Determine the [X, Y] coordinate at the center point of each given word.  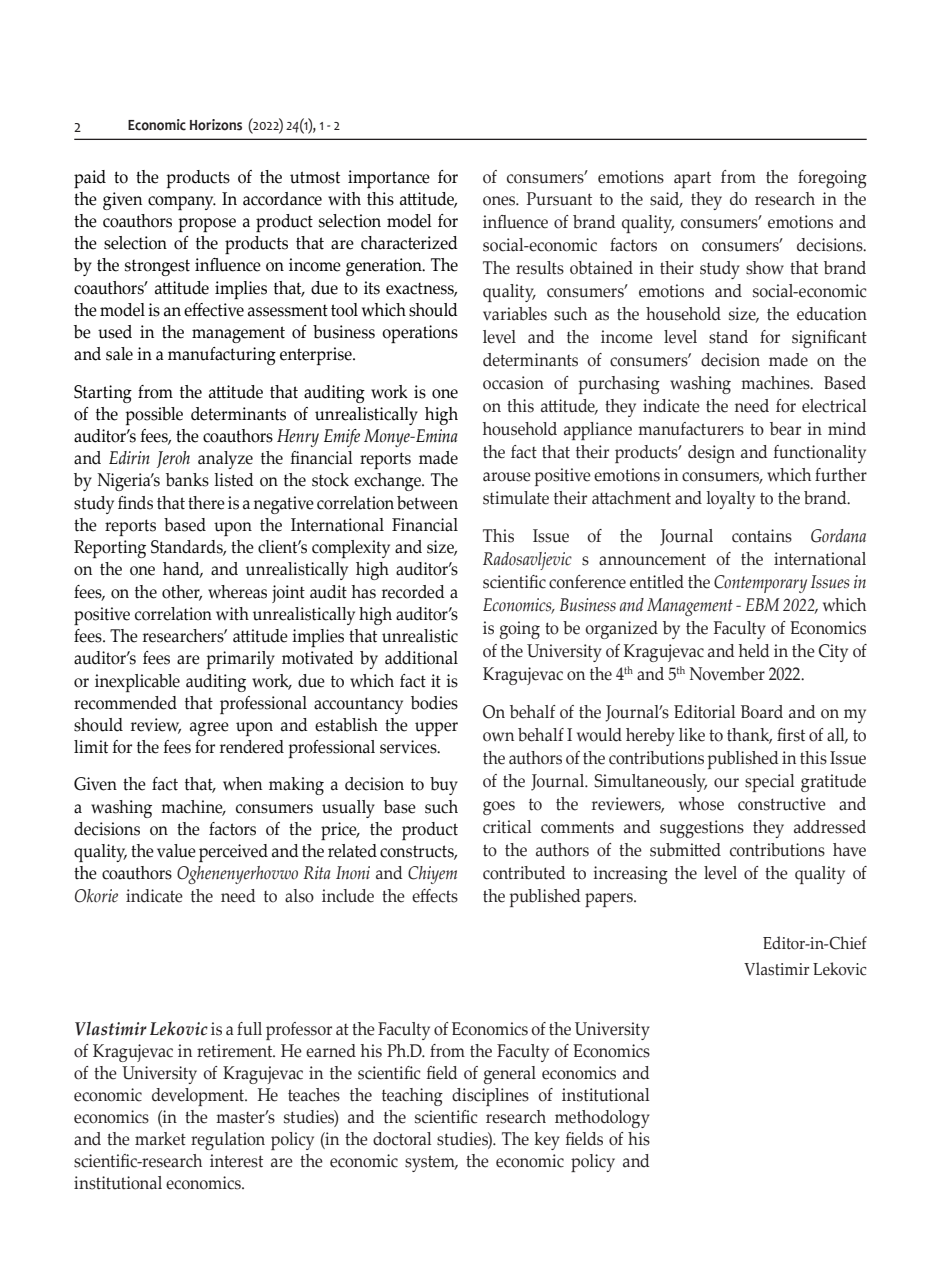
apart [692, 179]
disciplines [490, 1097]
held [754, 651]
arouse [507, 477]
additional [421, 658]
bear [785, 429]
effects [435, 896]
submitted [685, 850]
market [160, 1139]
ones [500, 201]
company [182, 203]
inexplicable [137, 683]
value [176, 851]
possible [154, 416]
